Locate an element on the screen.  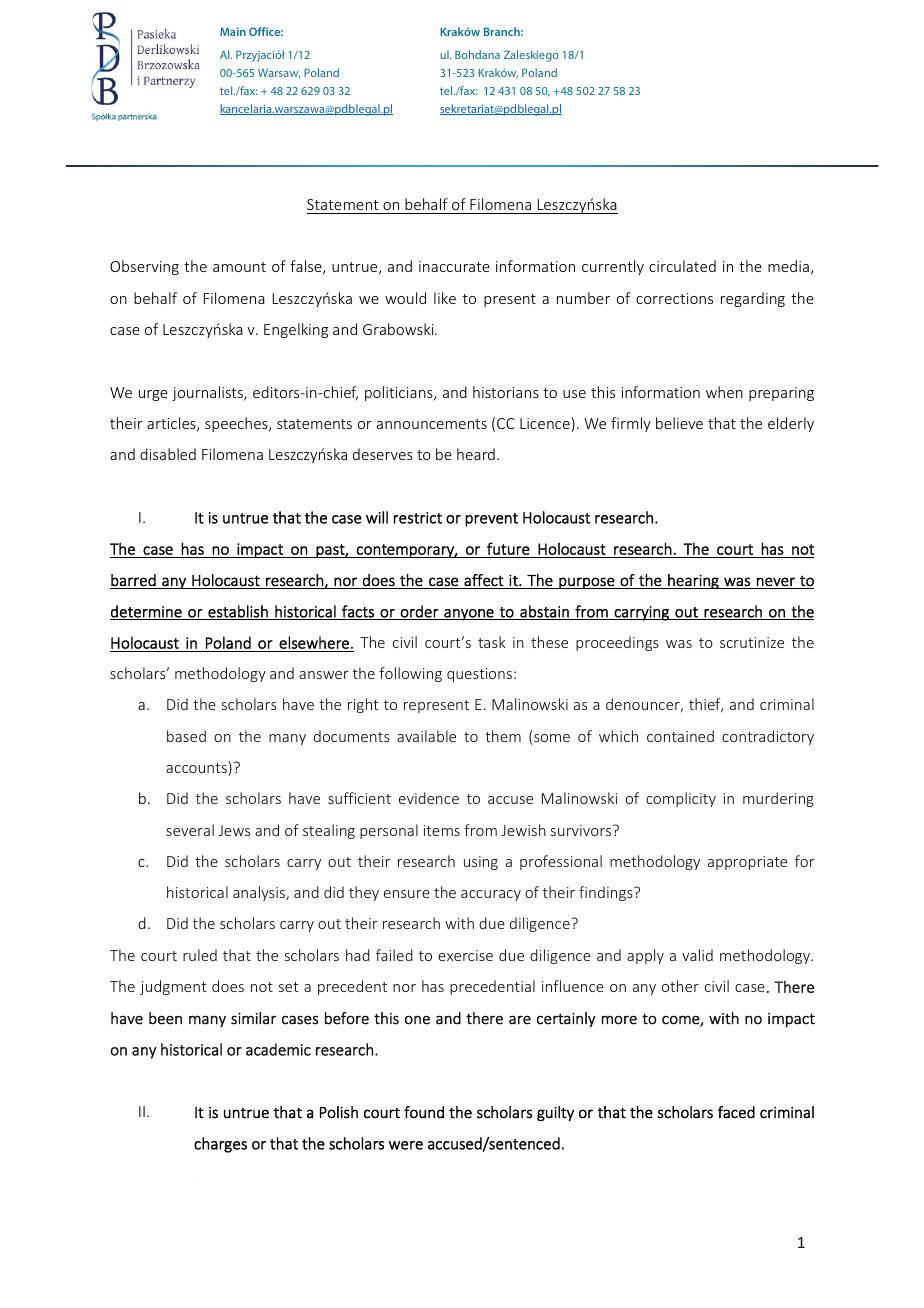
establish is located at coordinates (238, 612).
